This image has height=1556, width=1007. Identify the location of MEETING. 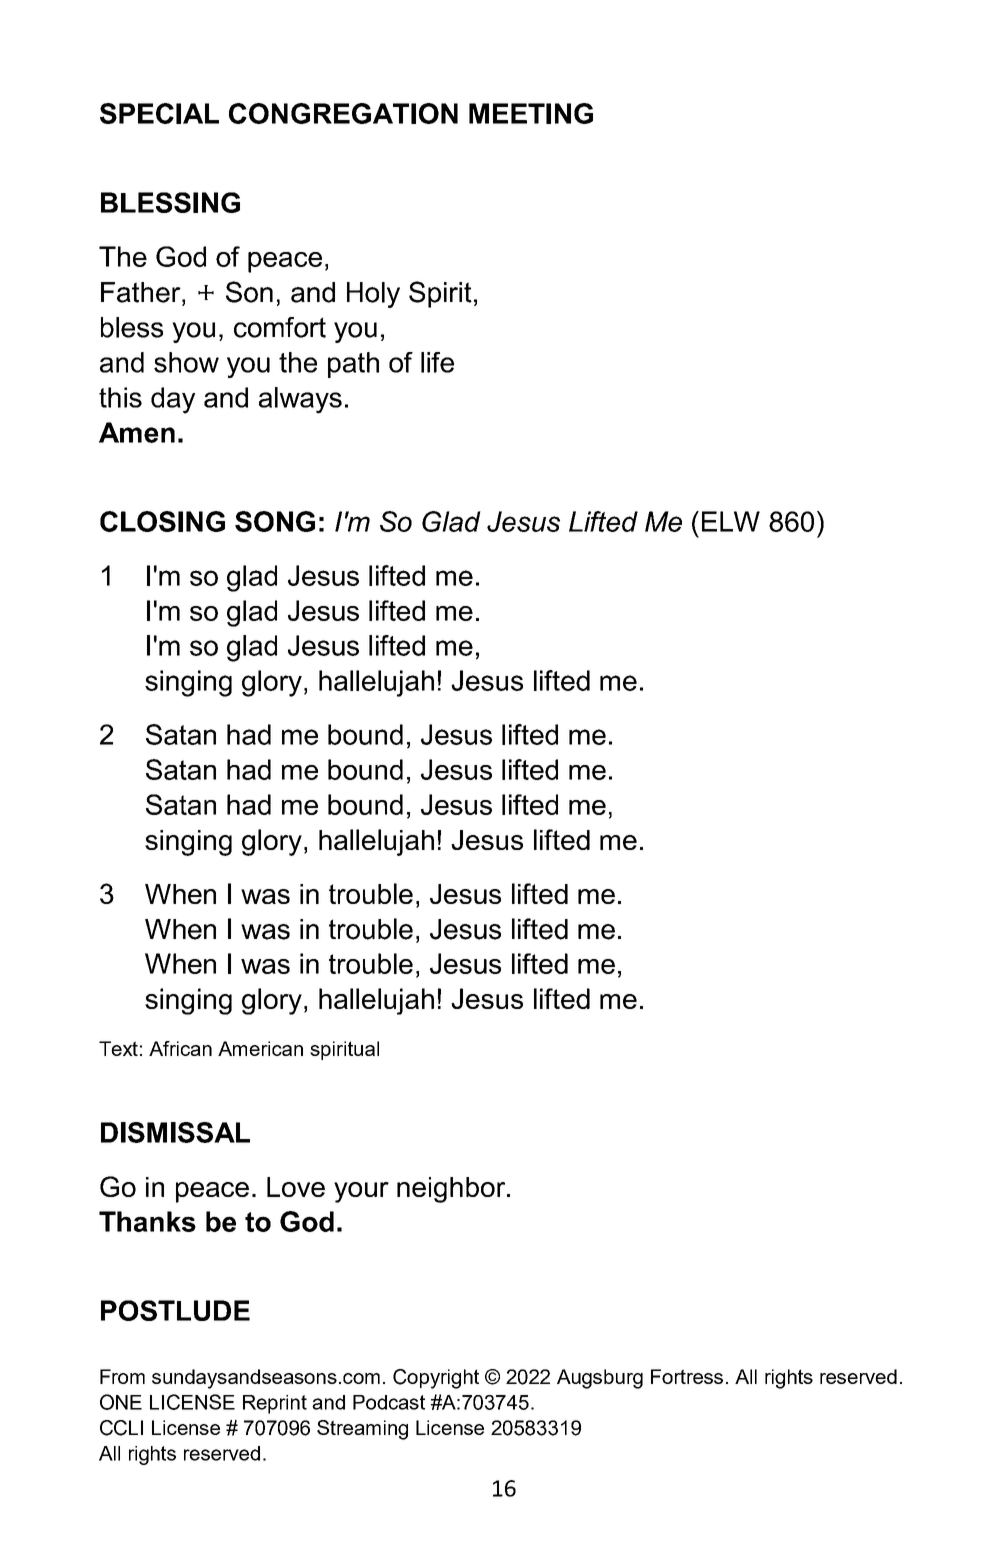
(531, 113).
